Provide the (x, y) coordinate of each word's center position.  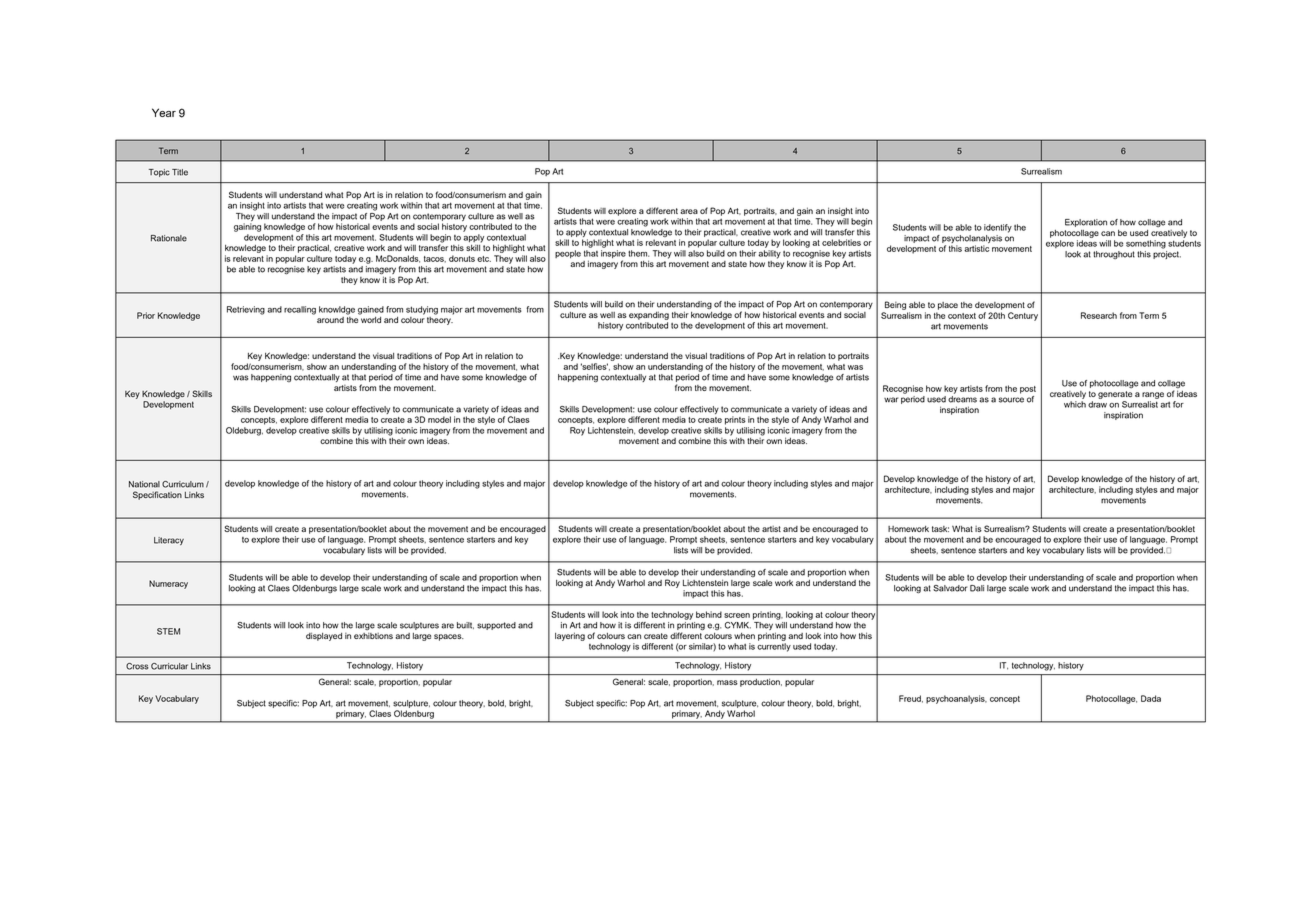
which (1075, 404)
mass (727, 682)
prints (735, 420)
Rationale (169, 238)
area (689, 211)
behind (709, 614)
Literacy (169, 541)
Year (164, 112)
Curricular (169, 666)
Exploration (1086, 223)
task (940, 529)
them (638, 253)
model (439, 419)
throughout (1114, 255)
